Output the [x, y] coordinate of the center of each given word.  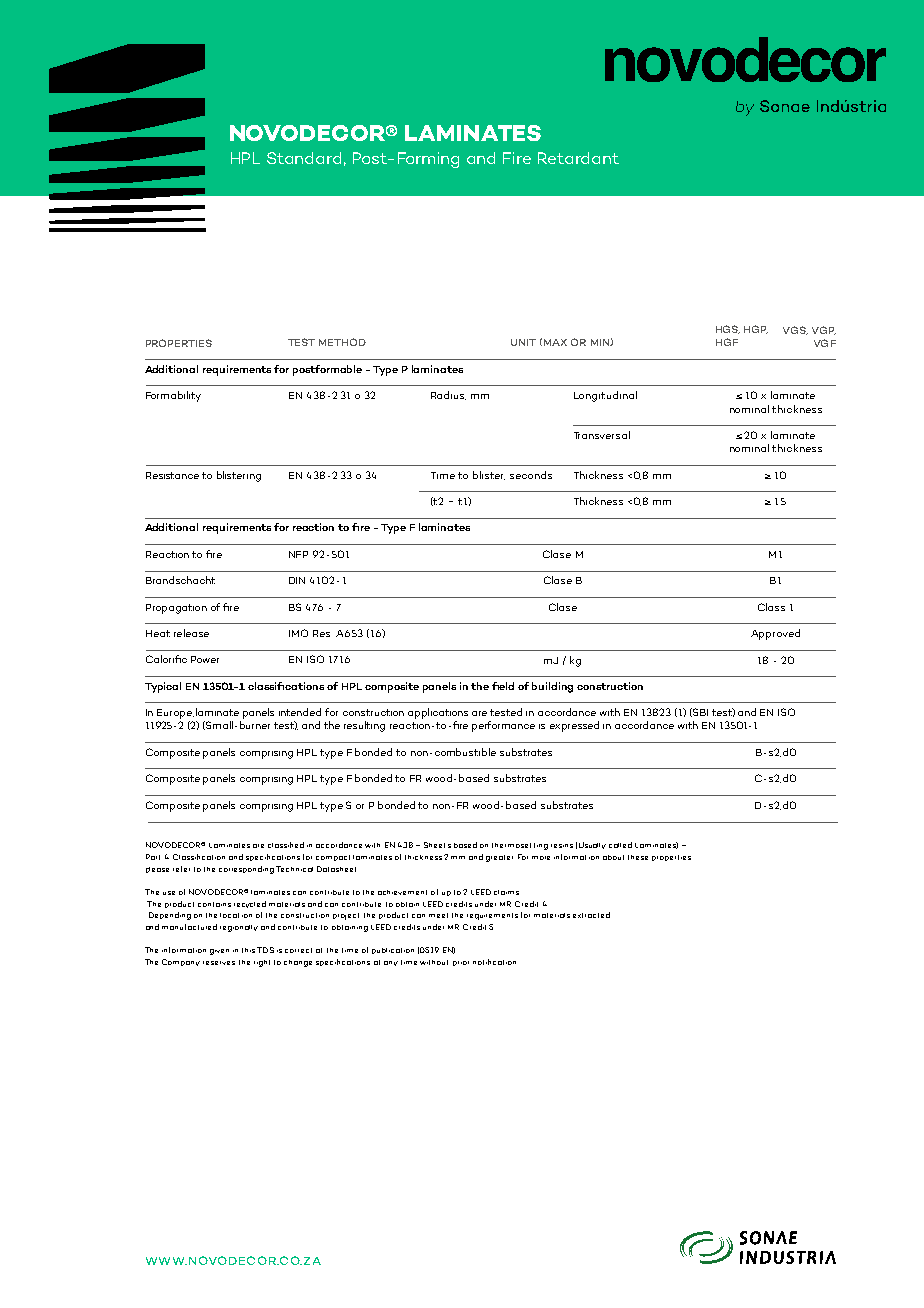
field [503, 686]
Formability [173, 396]
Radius [448, 395]
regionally [239, 928]
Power [205, 659]
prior [461, 963]
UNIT [523, 342]
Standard [304, 158]
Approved [775, 634]
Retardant [578, 158]
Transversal [602, 435]
